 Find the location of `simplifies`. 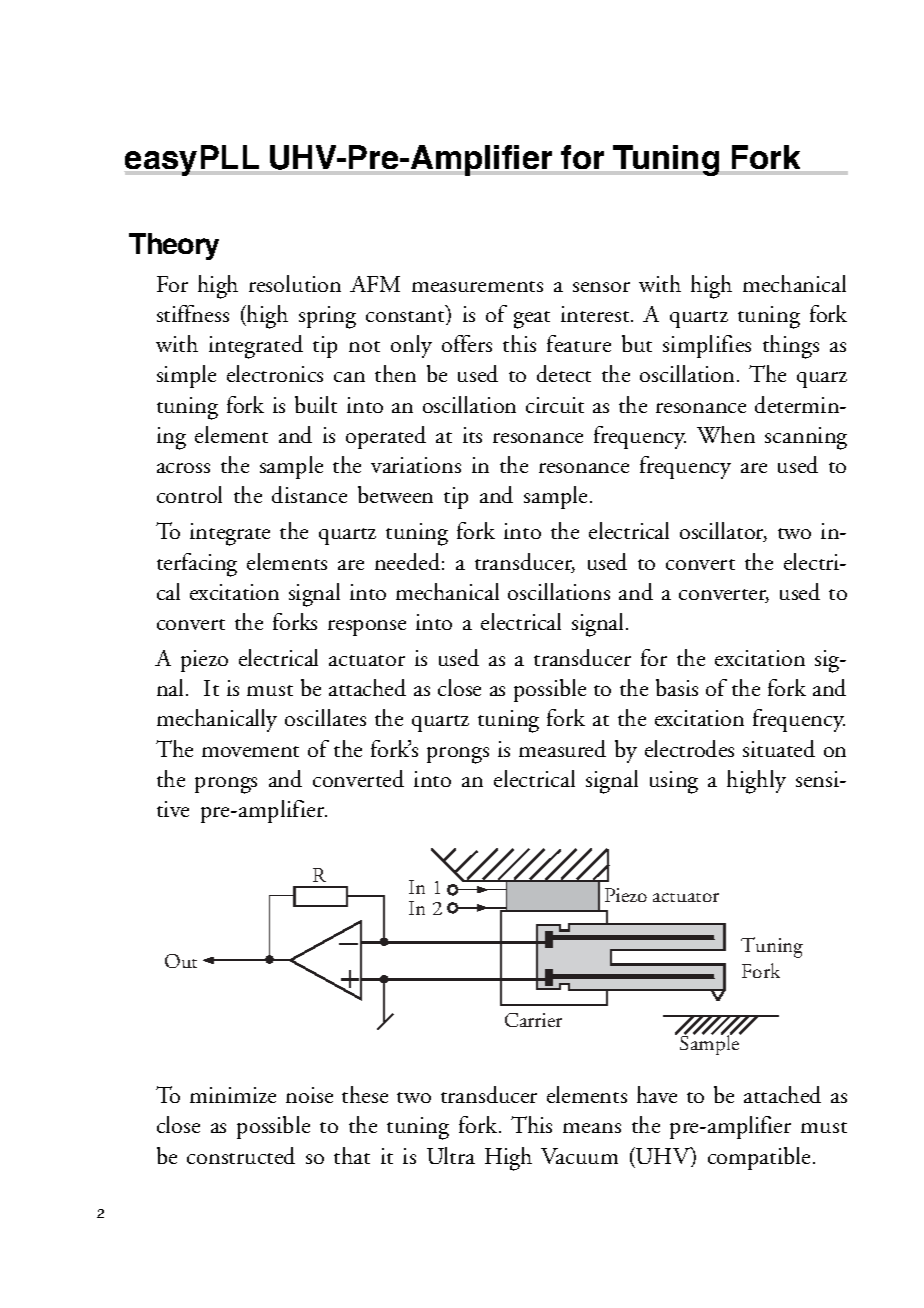

simplifies is located at coordinates (707, 346).
